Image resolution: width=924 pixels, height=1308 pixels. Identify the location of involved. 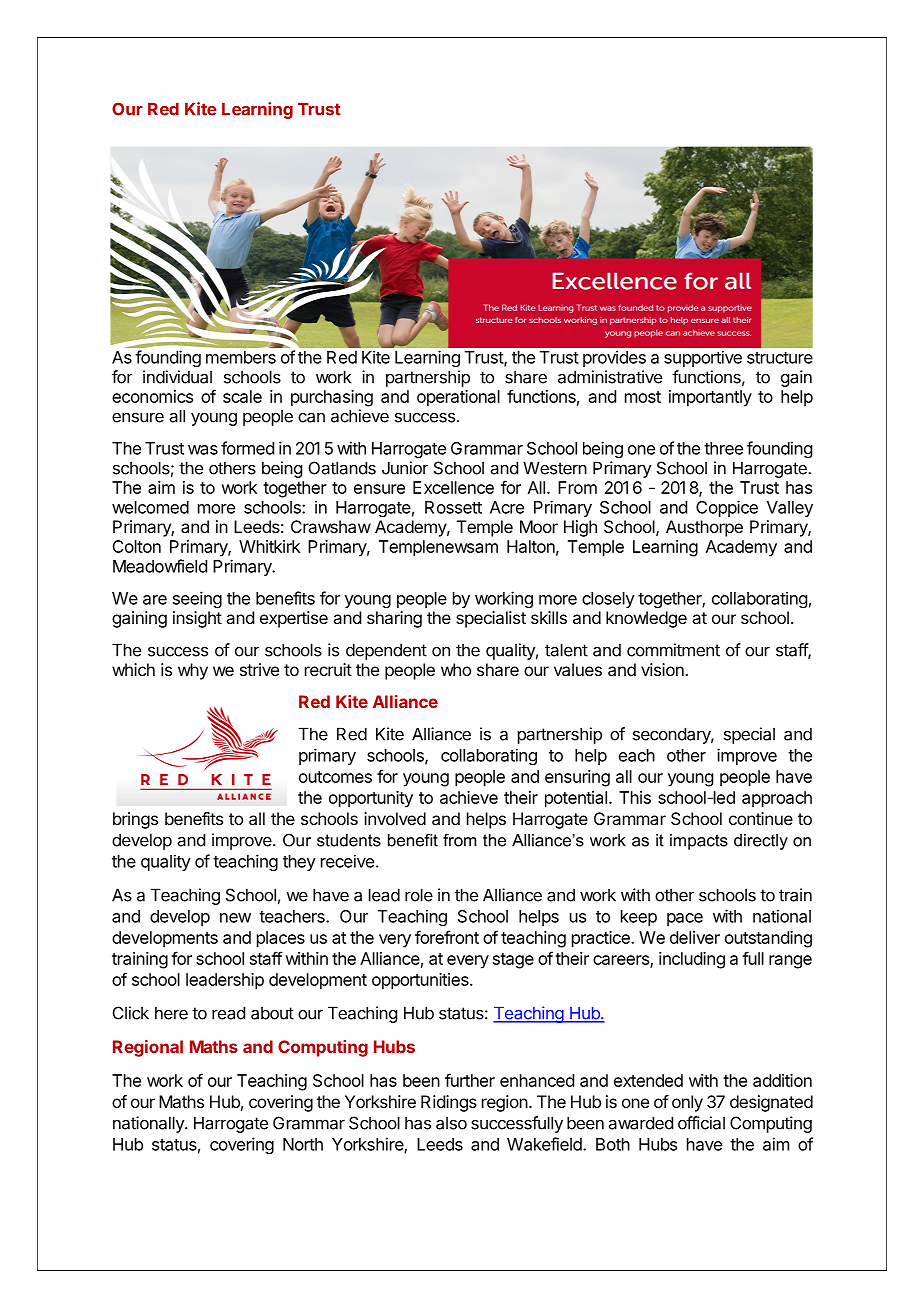
(395, 818).
